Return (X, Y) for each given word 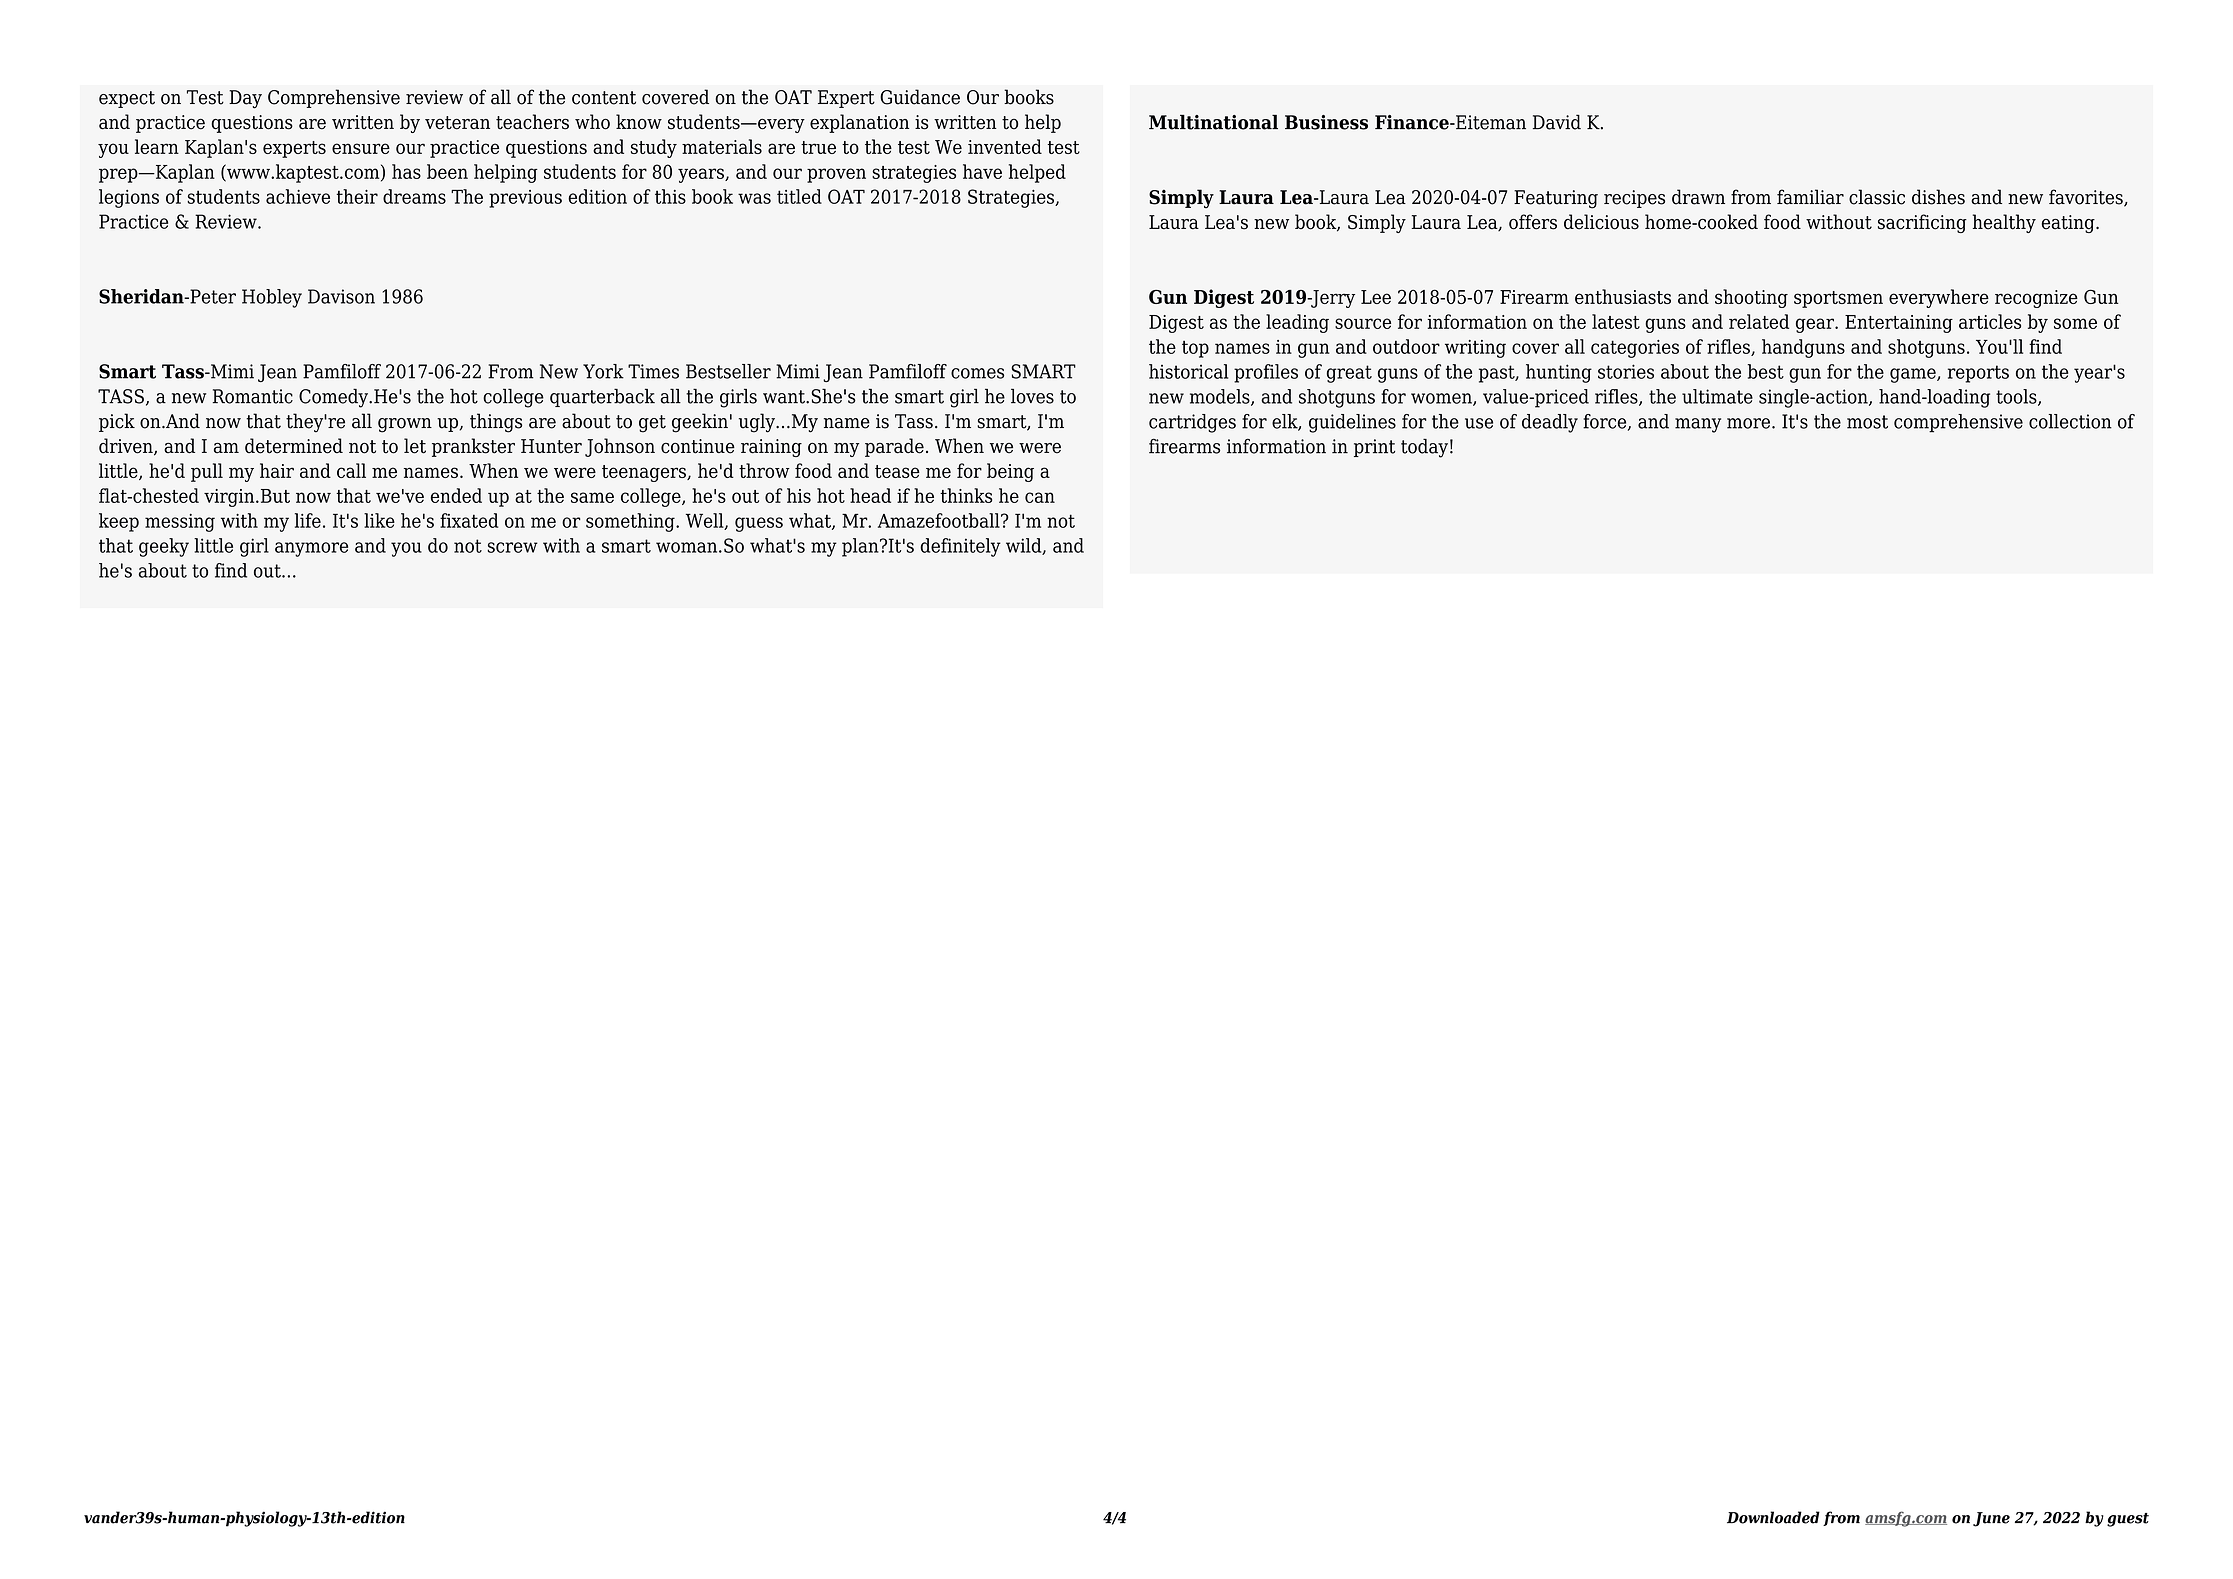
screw (512, 547)
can (1040, 497)
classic (1877, 197)
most (1867, 422)
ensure (361, 148)
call (351, 470)
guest (2128, 1520)
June (1991, 1519)
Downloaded (1773, 1517)
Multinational (1213, 122)
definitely (960, 547)
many (1698, 425)
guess (759, 524)
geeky (164, 547)
